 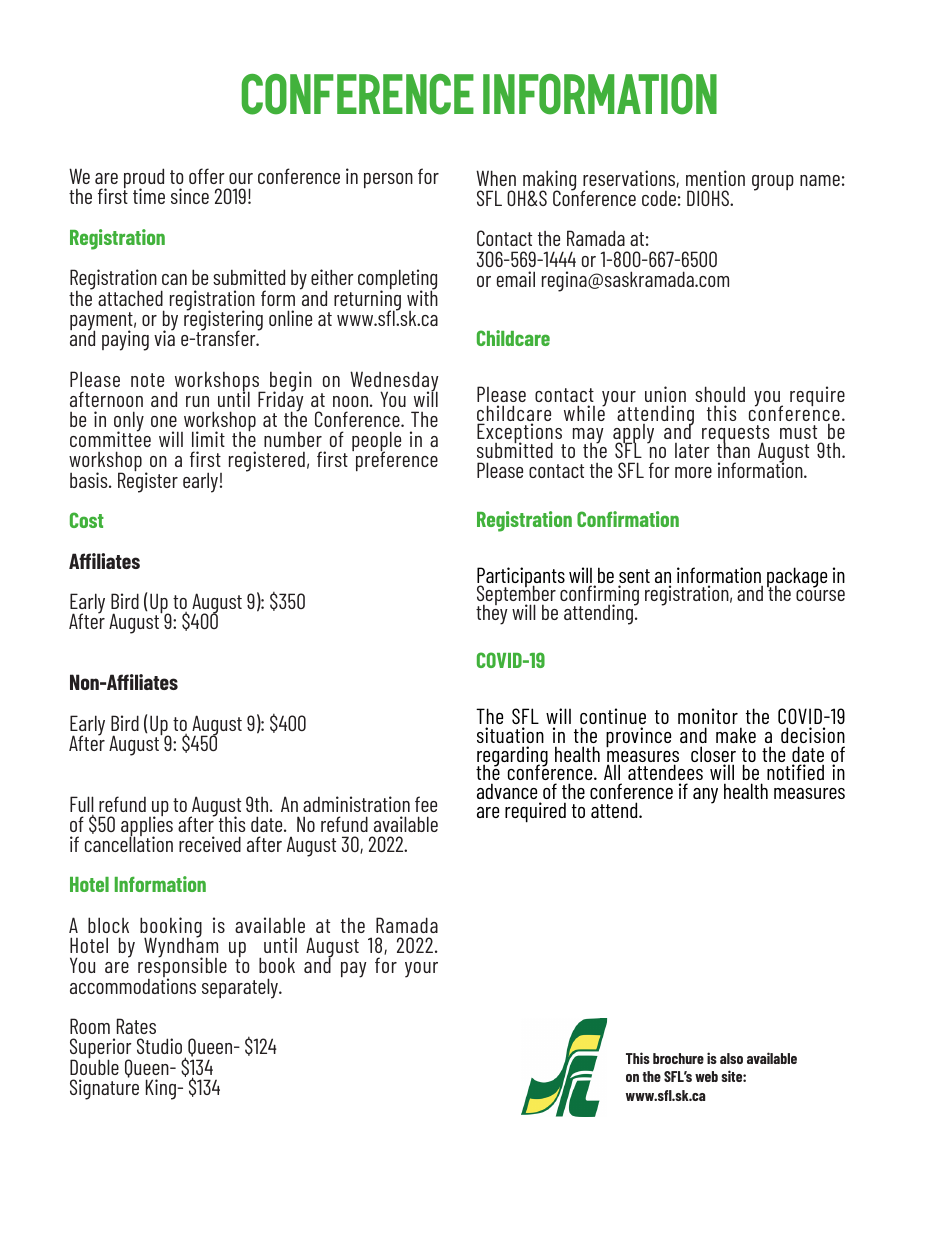 What do you see at coordinates (159, 1046) in the page?
I see `Studio` at bounding box center [159, 1046].
